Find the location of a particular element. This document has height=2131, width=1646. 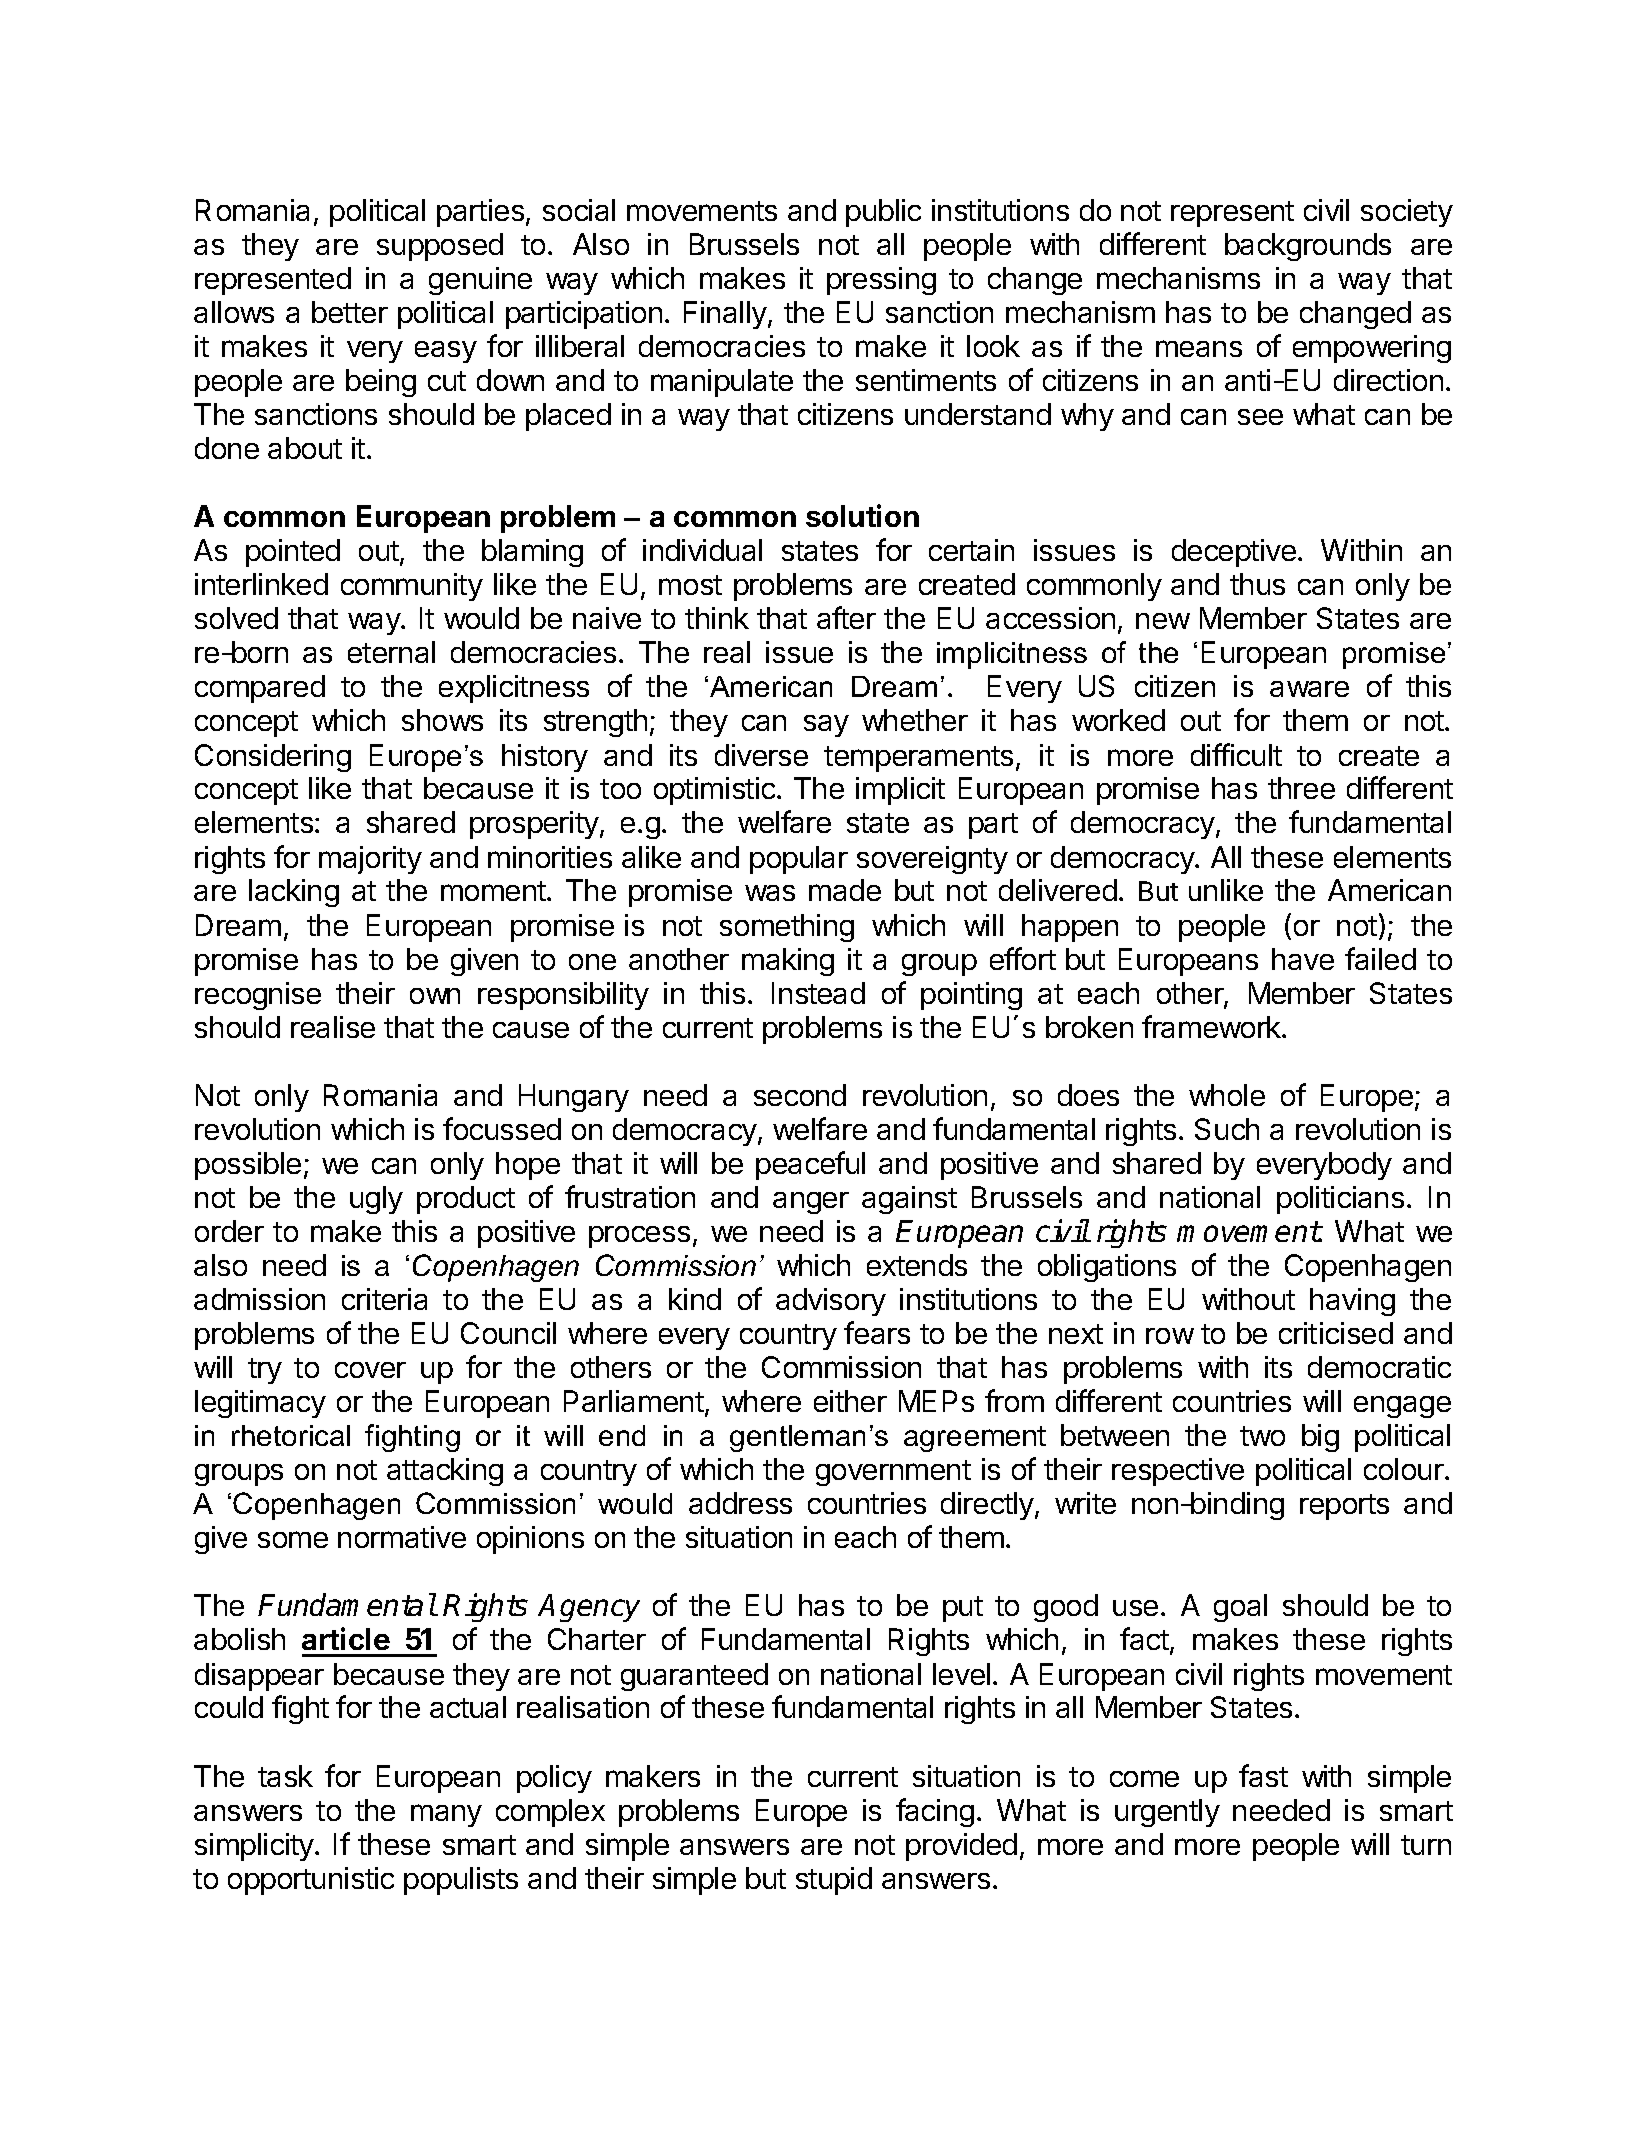

framework is located at coordinates (1212, 1026).
